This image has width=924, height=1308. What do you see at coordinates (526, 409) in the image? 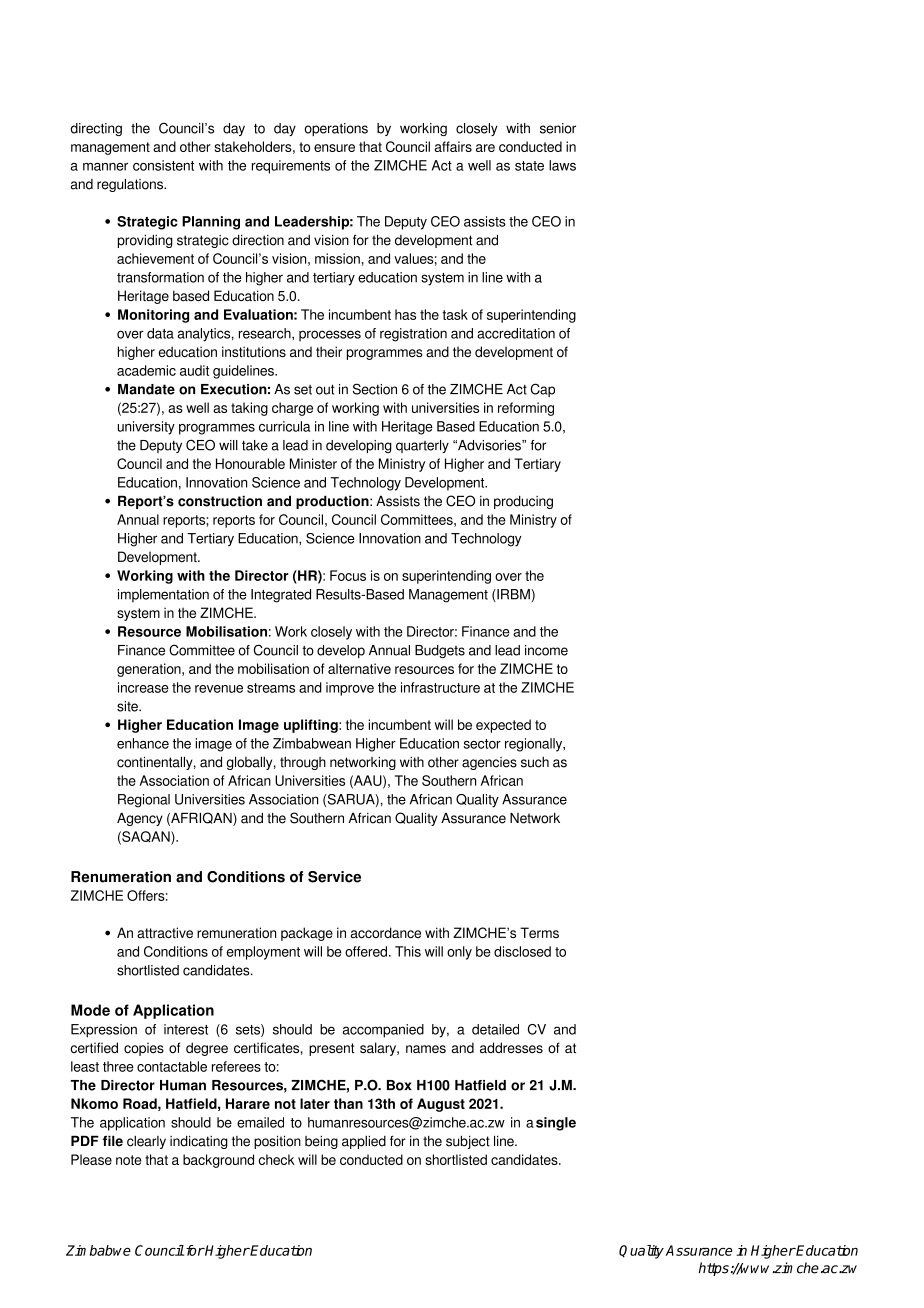
I see `reforming` at bounding box center [526, 409].
